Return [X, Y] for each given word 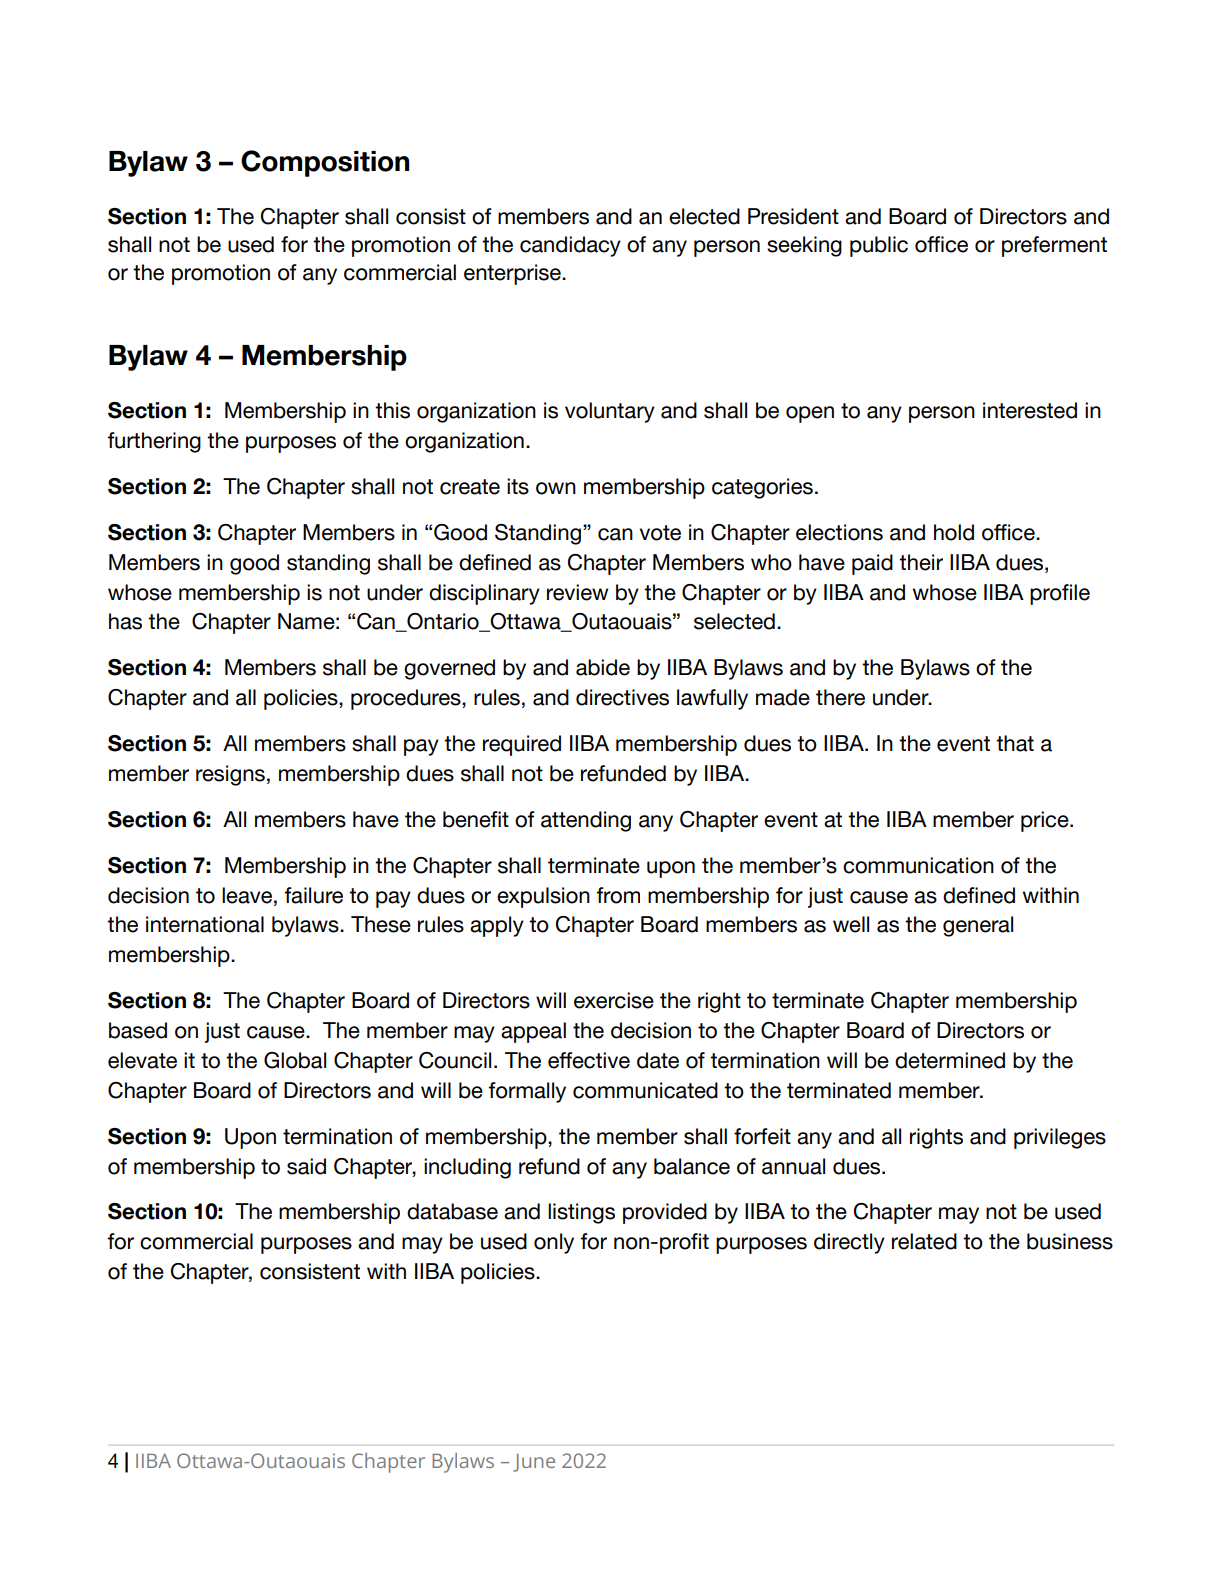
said [306, 1166]
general [978, 926]
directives [622, 697]
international [205, 924]
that [1015, 743]
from [618, 895]
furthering [154, 442]
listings [581, 1213]
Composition [325, 163]
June [534, 1463]
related [924, 1241]
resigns [230, 775]
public [879, 246]
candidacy [570, 246]
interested [1030, 410]
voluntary [610, 412]
